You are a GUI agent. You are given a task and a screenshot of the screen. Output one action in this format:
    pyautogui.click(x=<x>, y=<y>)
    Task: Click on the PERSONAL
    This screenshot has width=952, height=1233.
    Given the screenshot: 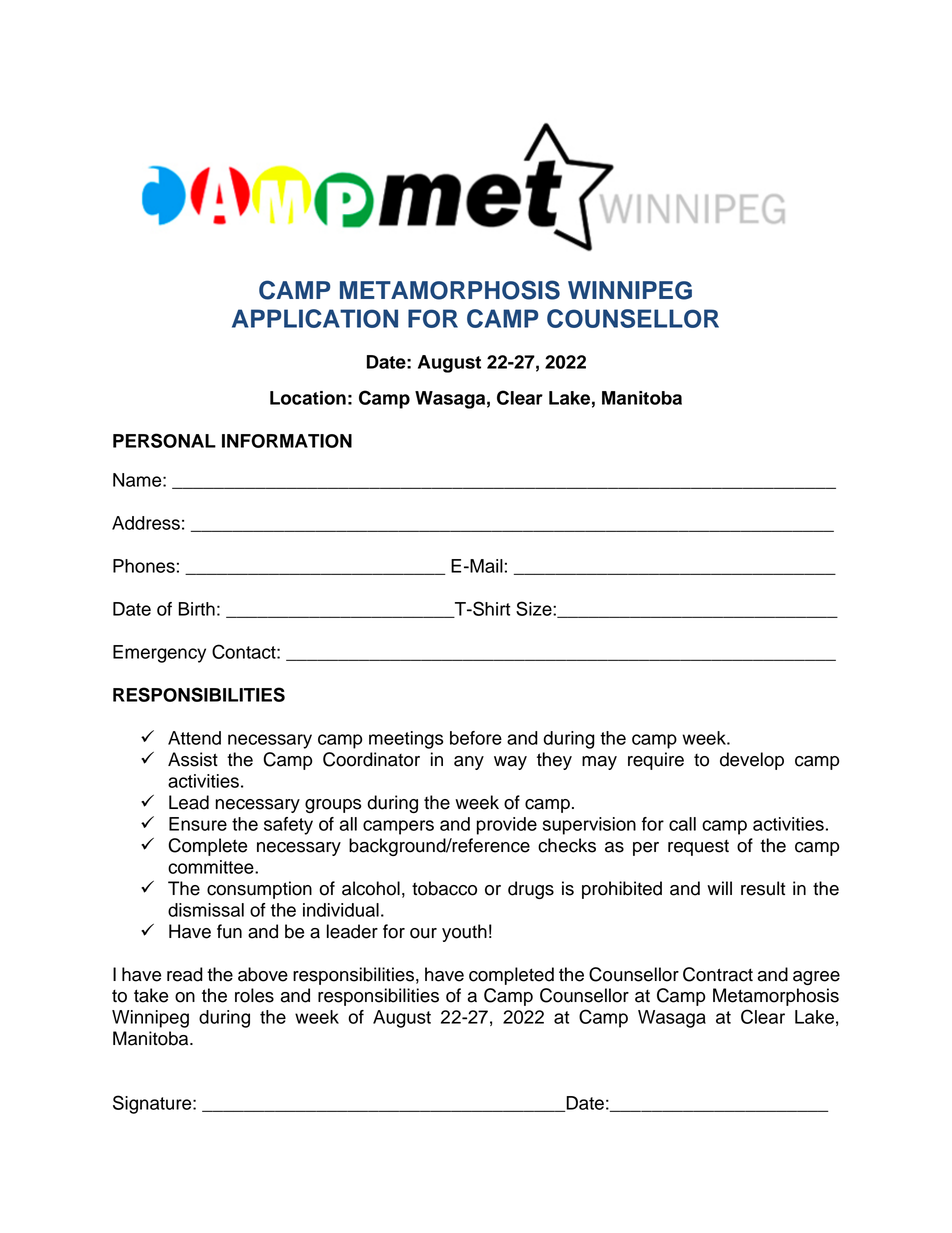 What is the action you would take?
    pyautogui.click(x=164, y=440)
